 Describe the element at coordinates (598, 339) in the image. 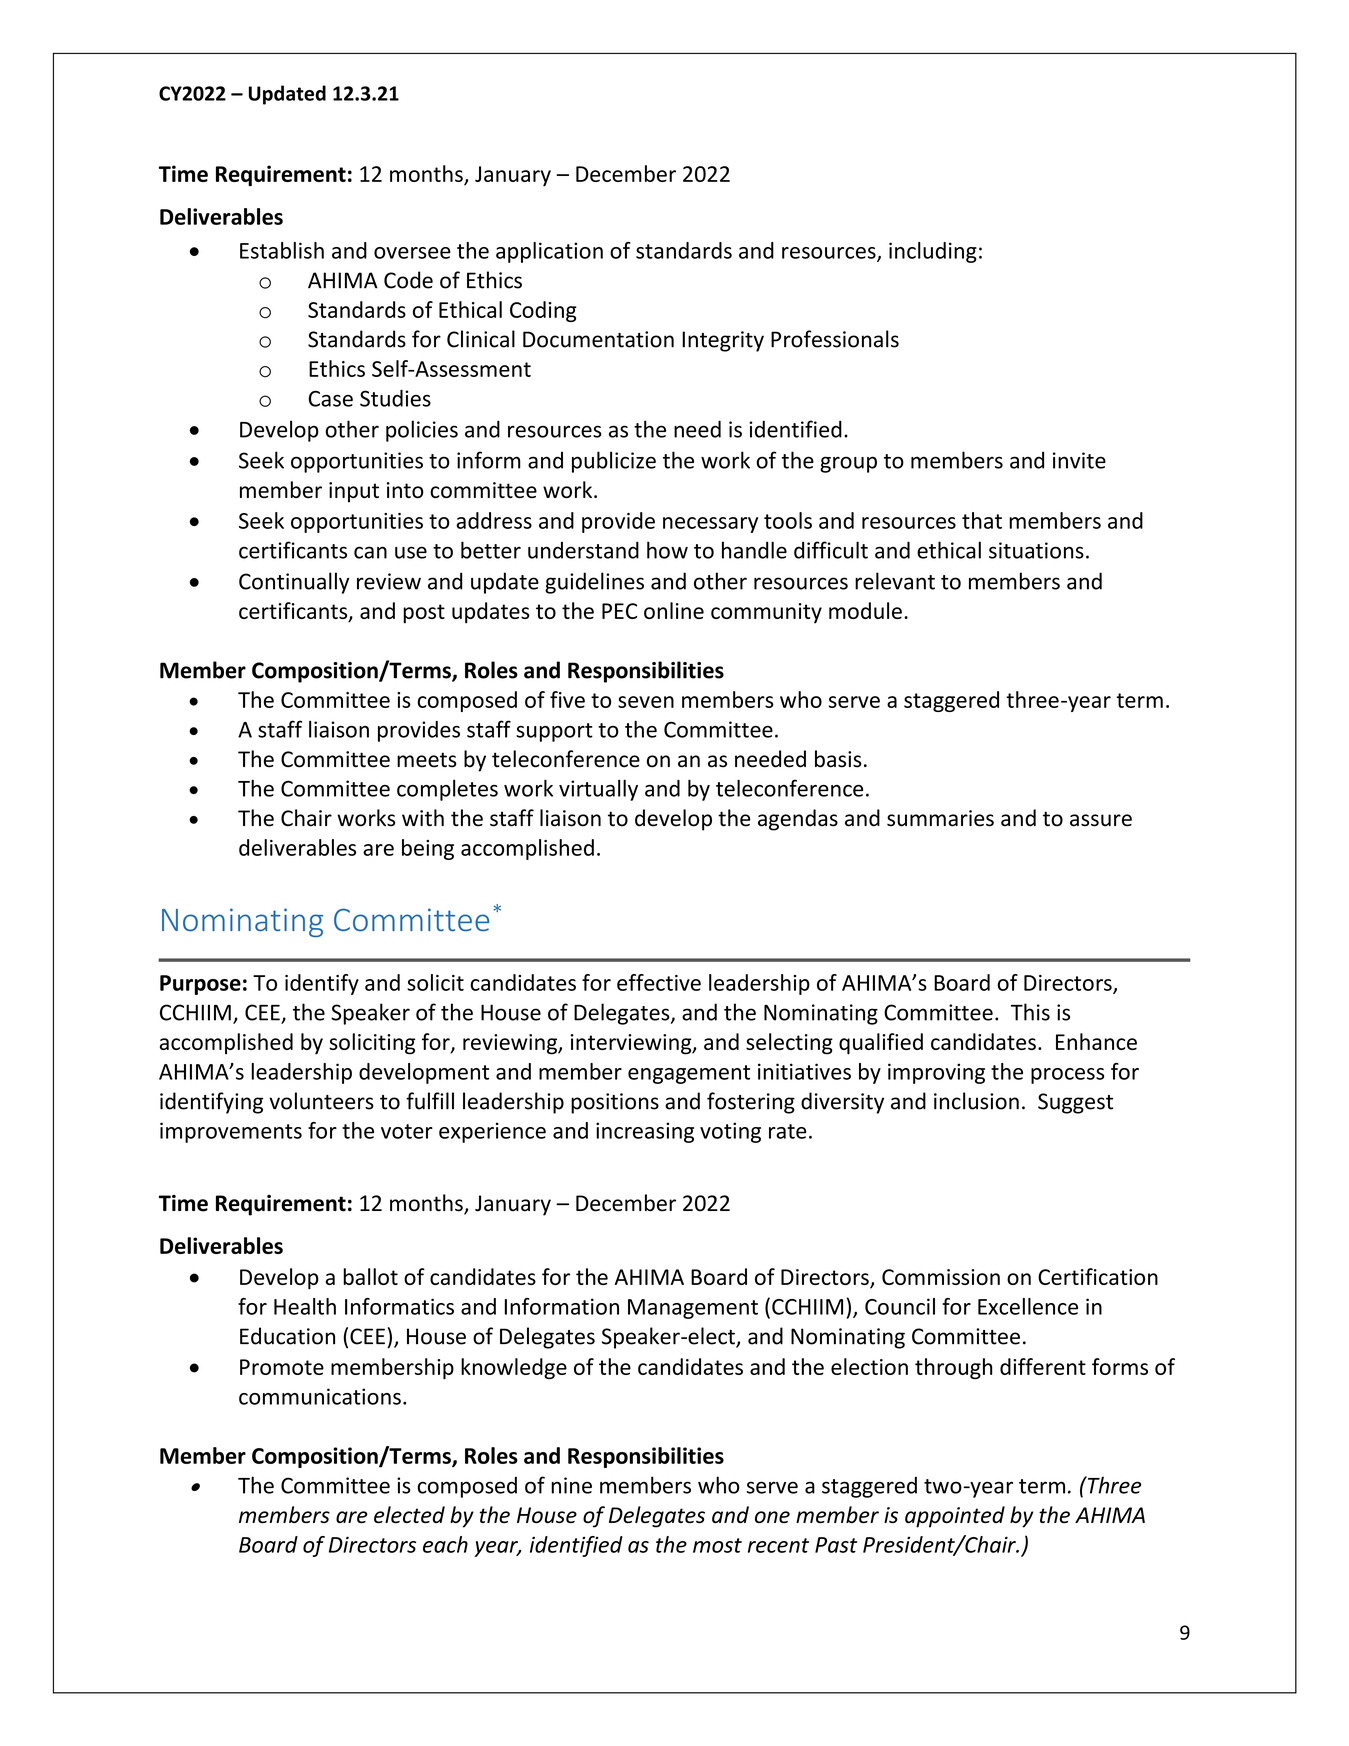

I see `Documentation` at that location.
